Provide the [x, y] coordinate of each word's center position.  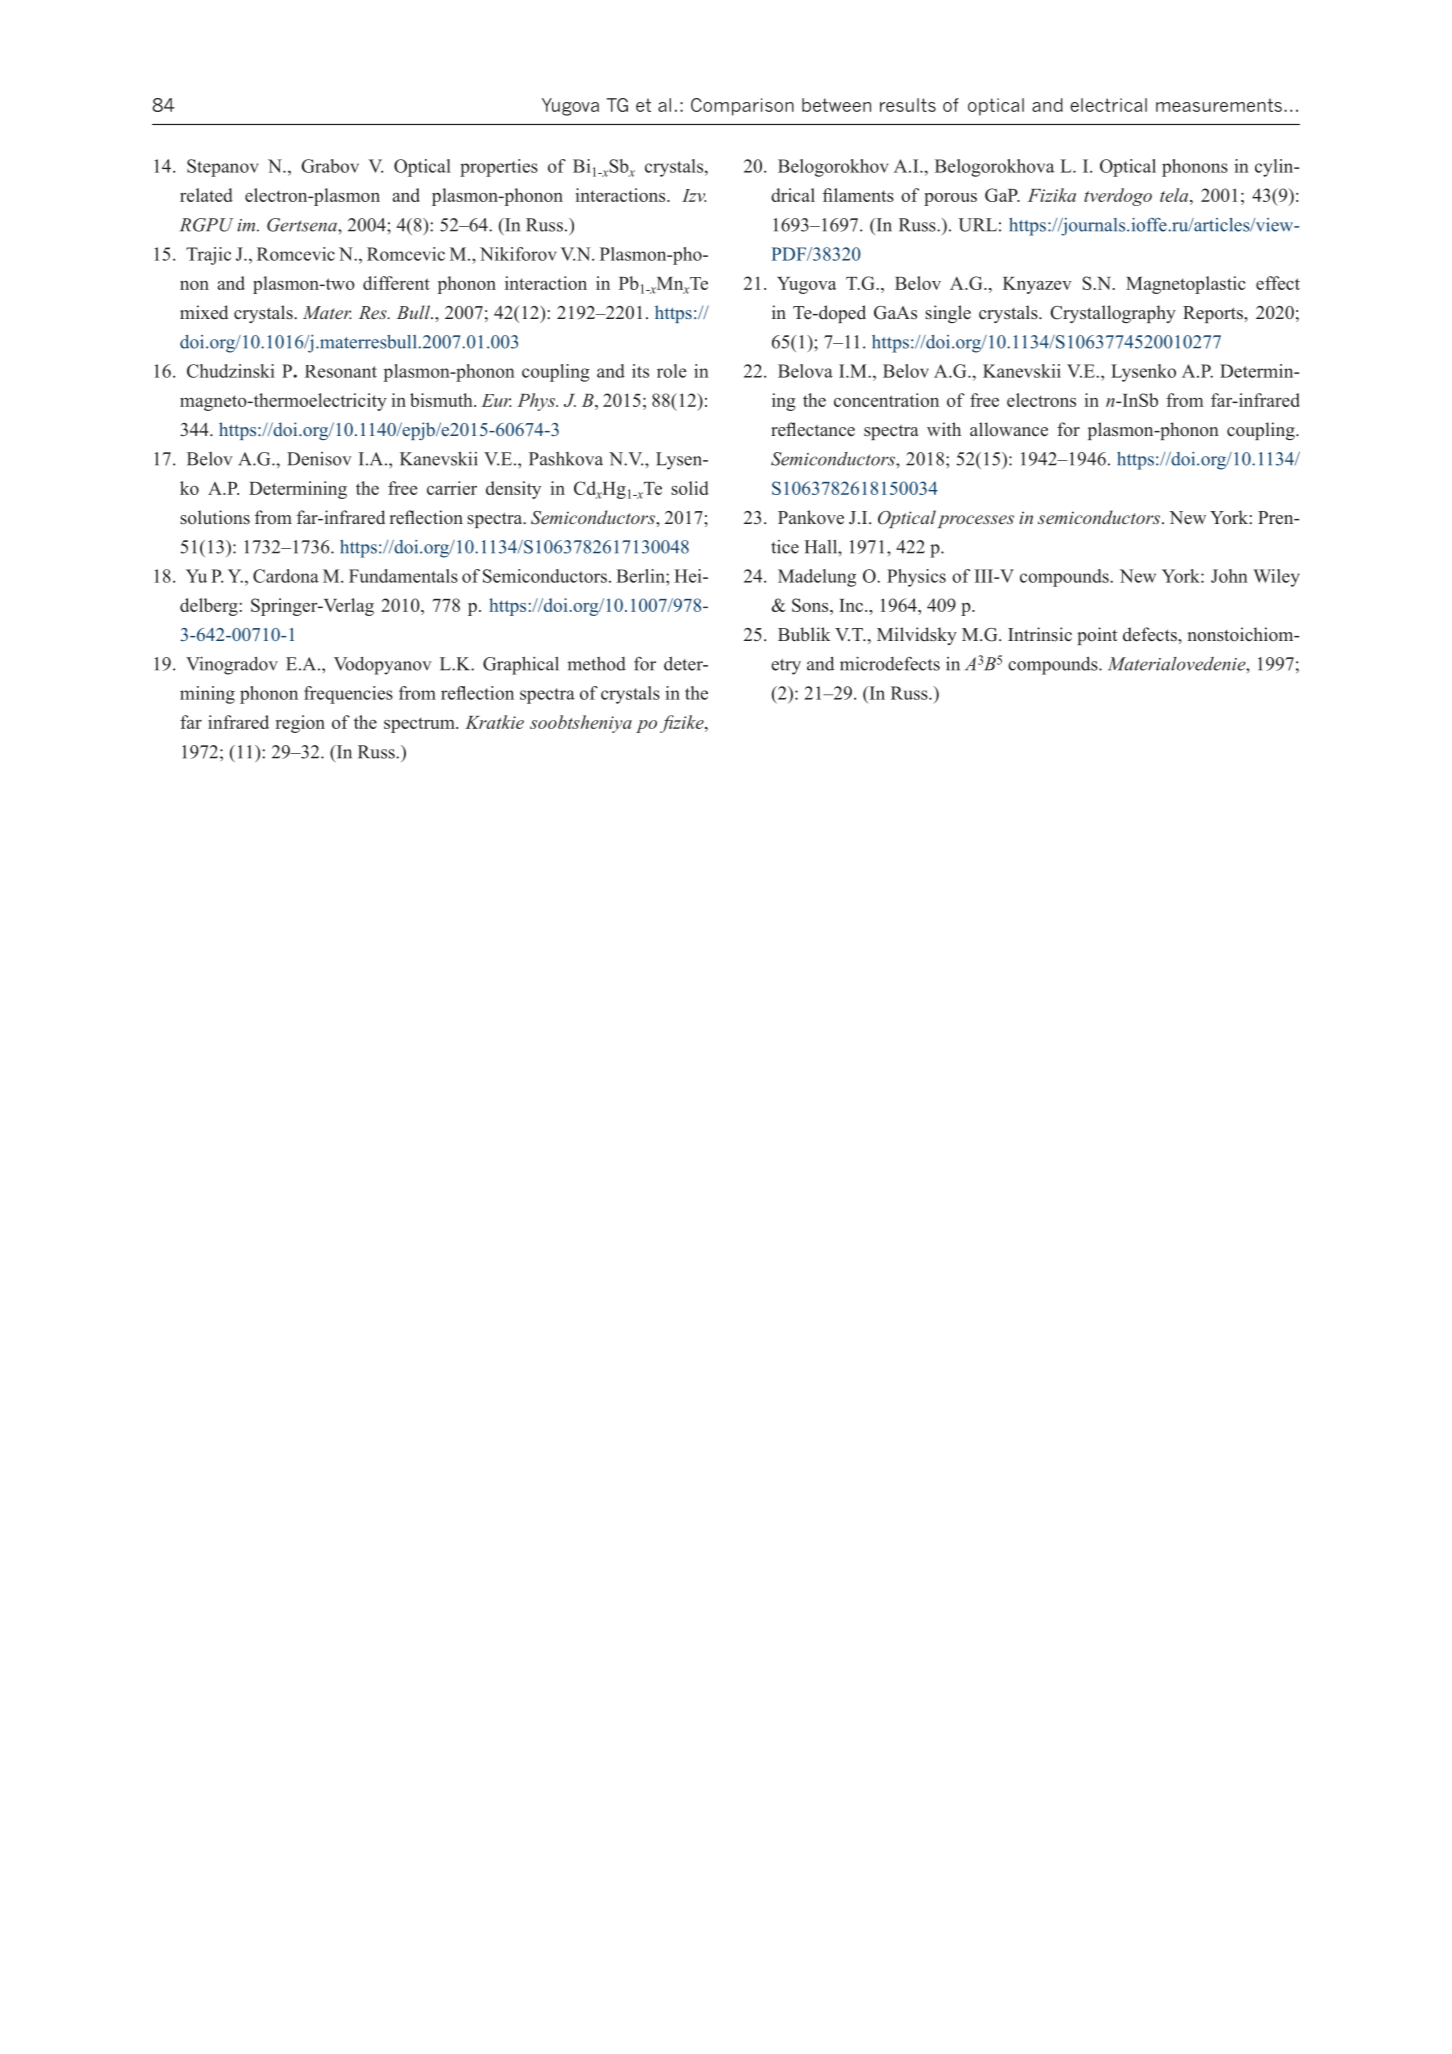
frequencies [348, 695]
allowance [1009, 429]
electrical [1108, 105]
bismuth [442, 400]
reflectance [813, 429]
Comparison [742, 107]
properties [499, 168]
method [596, 664]
